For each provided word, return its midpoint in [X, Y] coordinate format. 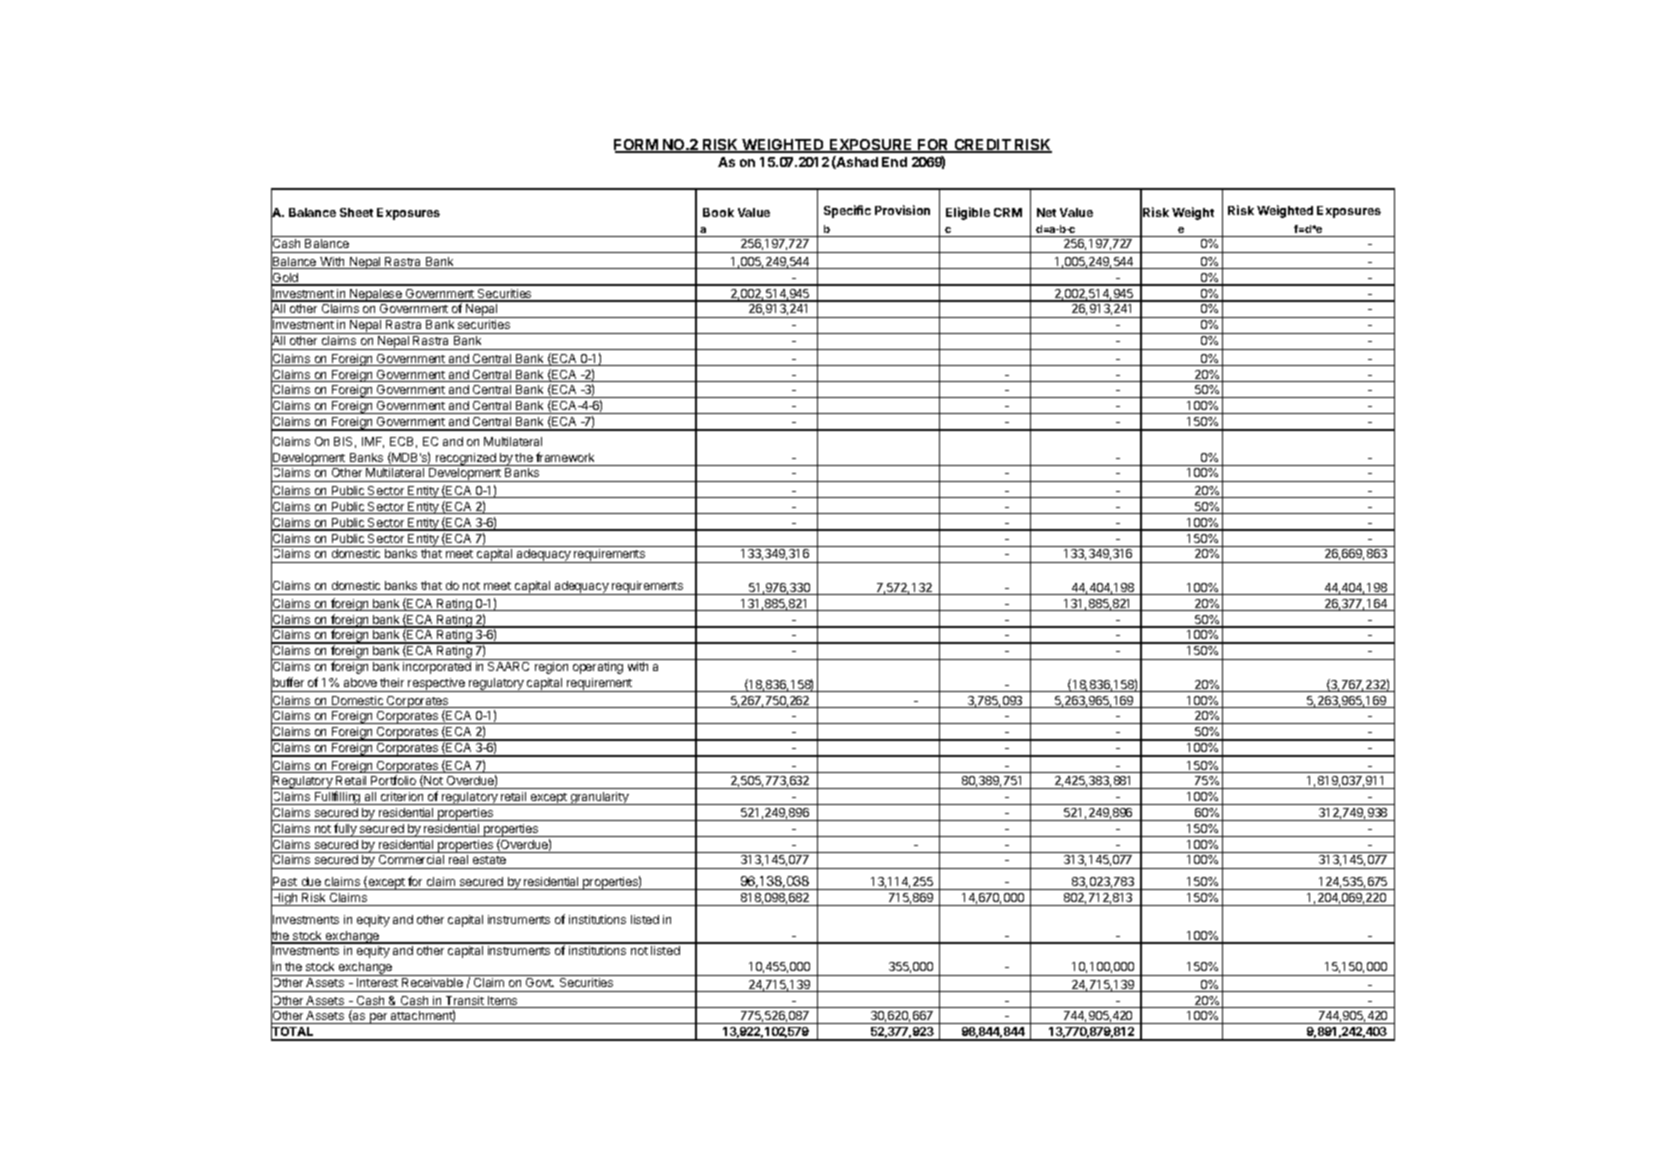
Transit [464, 1002]
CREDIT [982, 146]
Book [718, 212]
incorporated [437, 668]
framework [565, 457]
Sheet [356, 212]
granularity [600, 798]
